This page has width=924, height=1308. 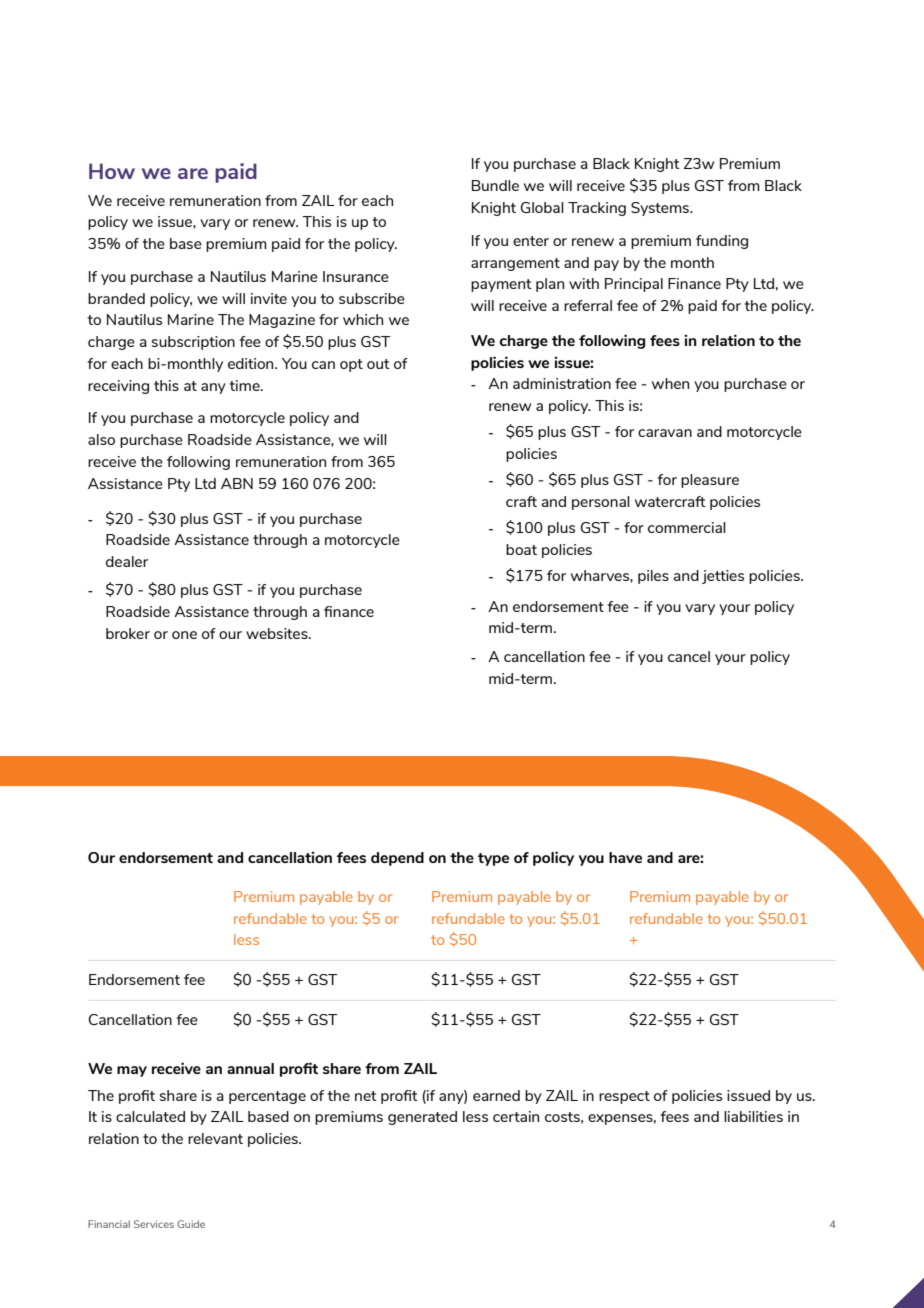 I want to click on one, so click(x=184, y=635).
